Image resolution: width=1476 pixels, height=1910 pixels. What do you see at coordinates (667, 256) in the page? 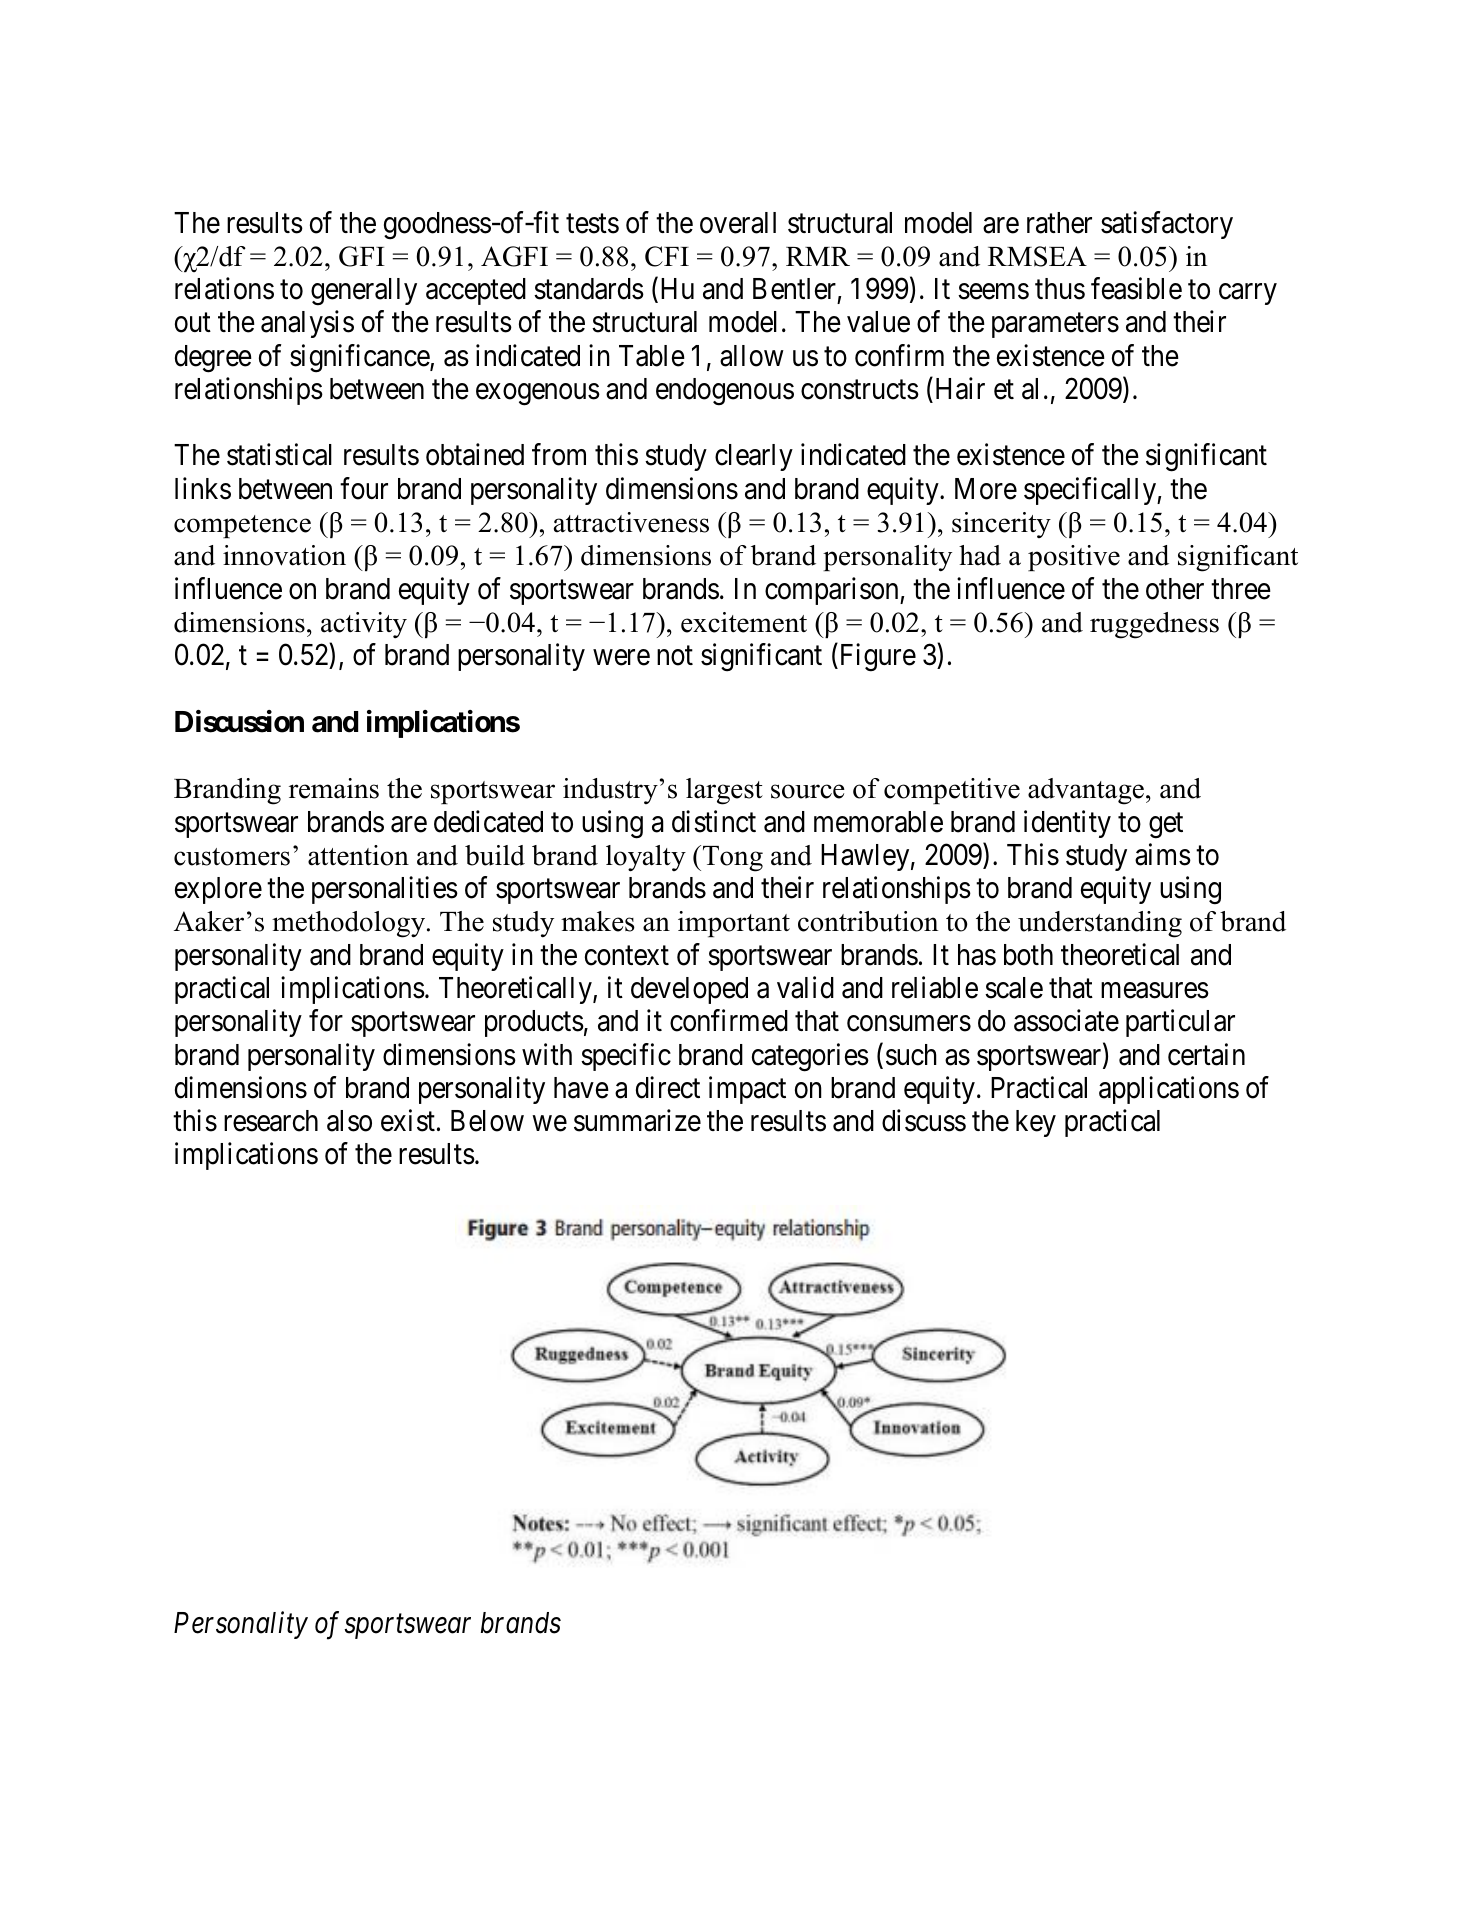
I see `CFI` at bounding box center [667, 256].
